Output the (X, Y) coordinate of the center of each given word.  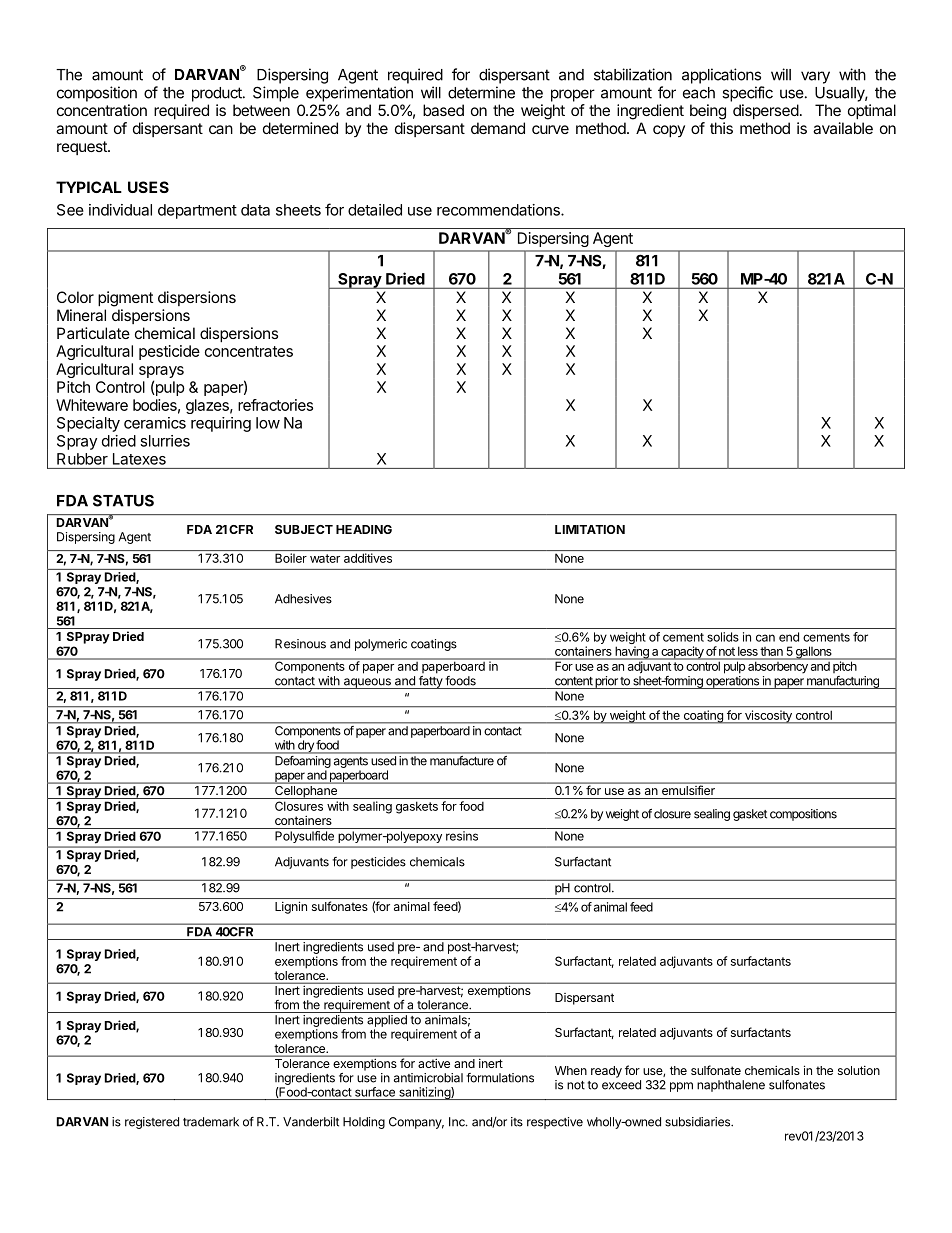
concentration (102, 110)
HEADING (364, 529)
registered (152, 1123)
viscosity (768, 716)
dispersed (766, 111)
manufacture (462, 760)
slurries (165, 441)
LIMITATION (590, 529)
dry (306, 747)
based (443, 110)
